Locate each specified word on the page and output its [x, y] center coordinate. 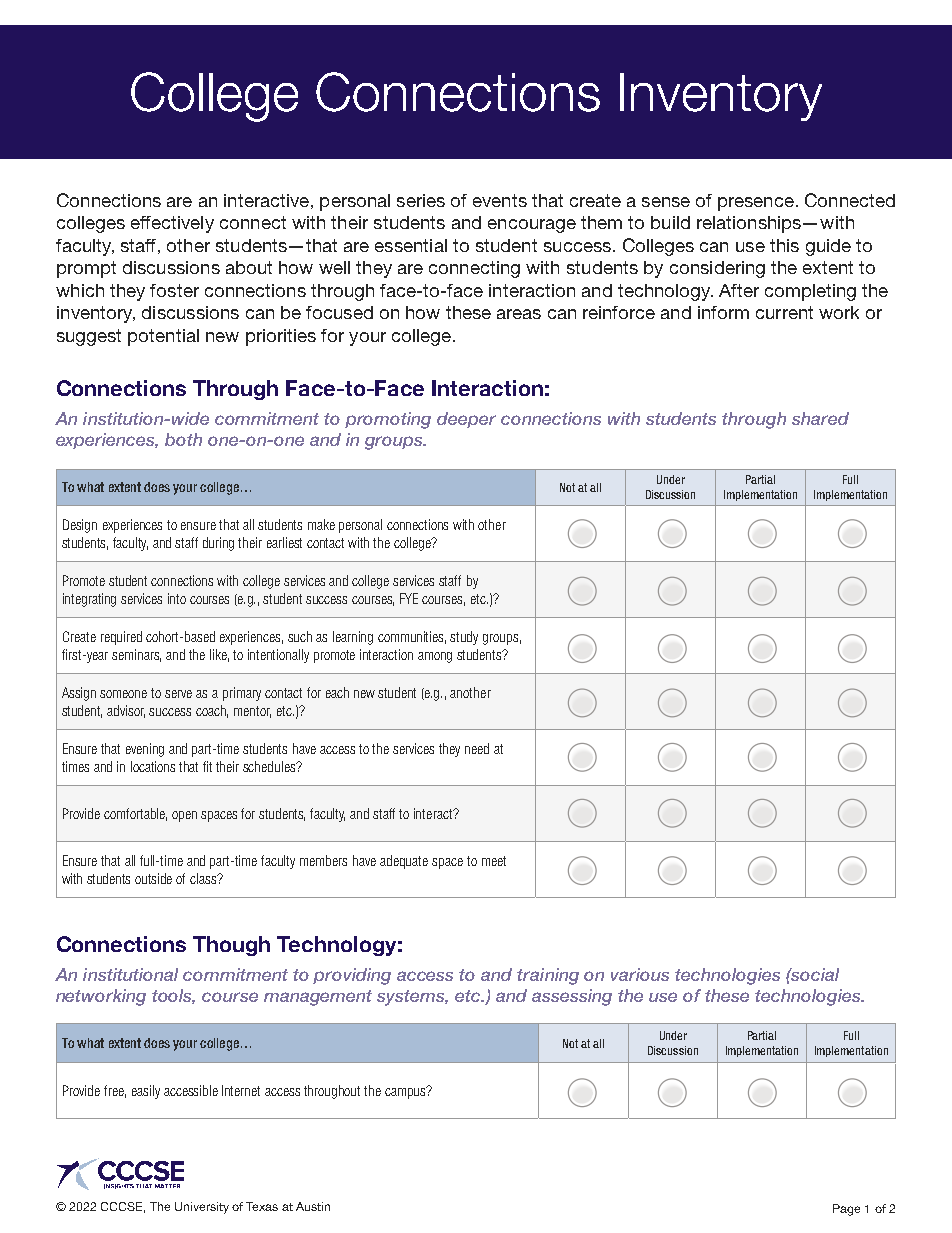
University [202, 1208]
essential [411, 245]
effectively [172, 224]
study [464, 638]
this [784, 245]
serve [178, 694]
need [477, 748]
